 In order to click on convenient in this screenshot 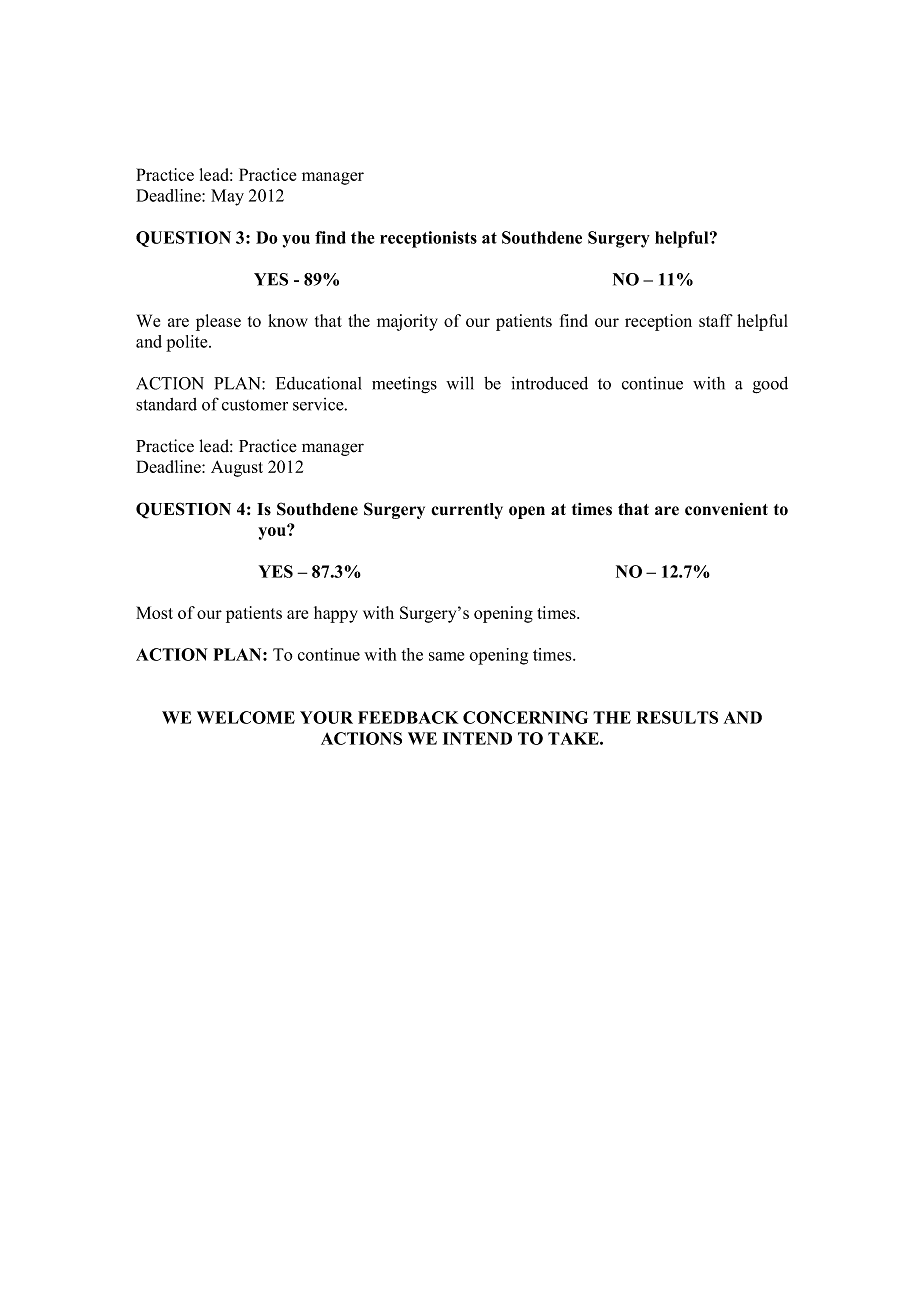, I will do `click(726, 509)`.
